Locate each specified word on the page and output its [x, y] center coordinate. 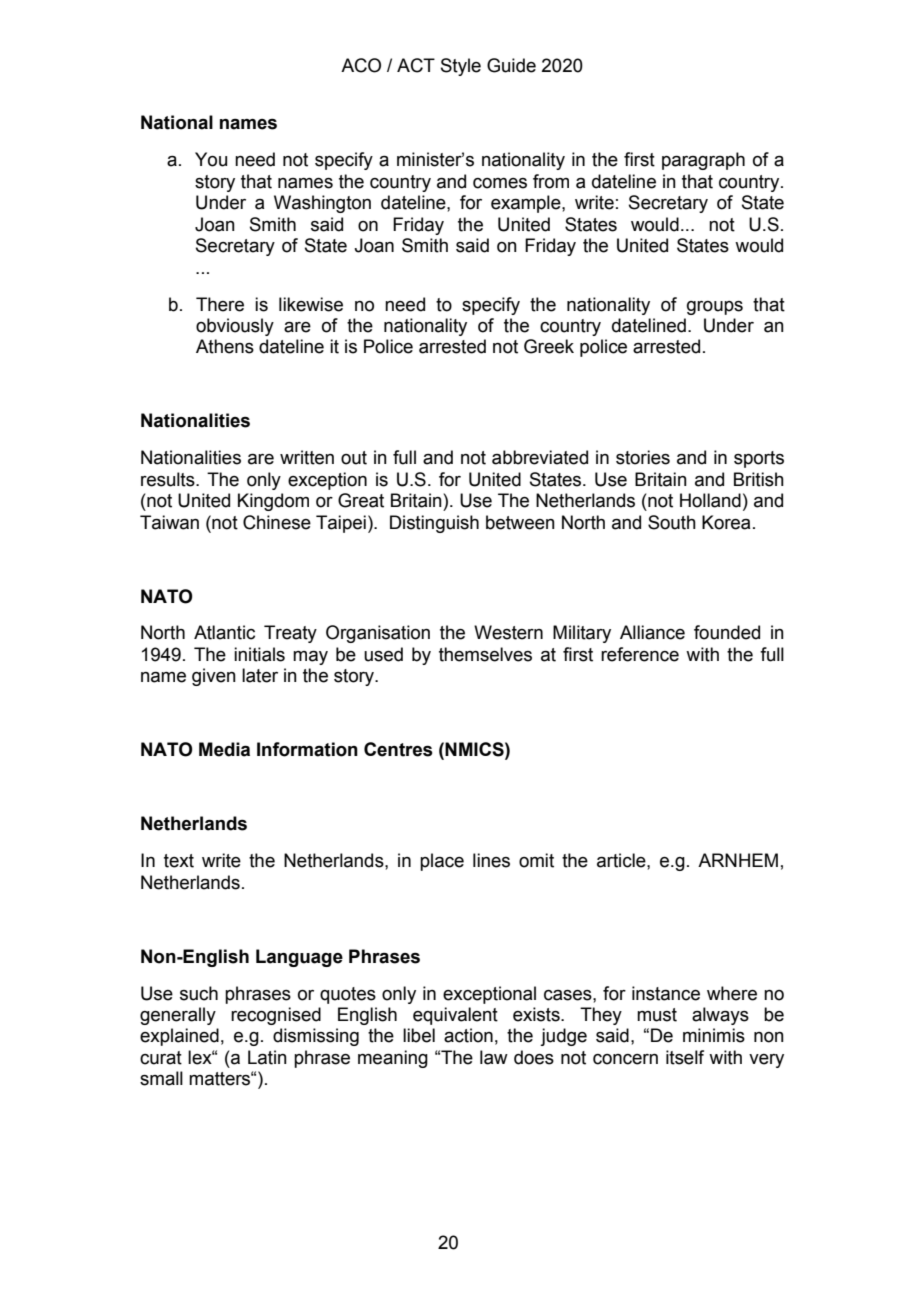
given [214, 677]
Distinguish [434, 524]
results [169, 479]
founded [727, 632]
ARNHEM [738, 860]
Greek [549, 346]
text [179, 861]
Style [461, 67]
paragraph [703, 161]
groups [715, 308]
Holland [710, 500]
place [442, 862]
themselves [485, 654]
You [211, 159]
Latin [267, 1057]
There [220, 304]
